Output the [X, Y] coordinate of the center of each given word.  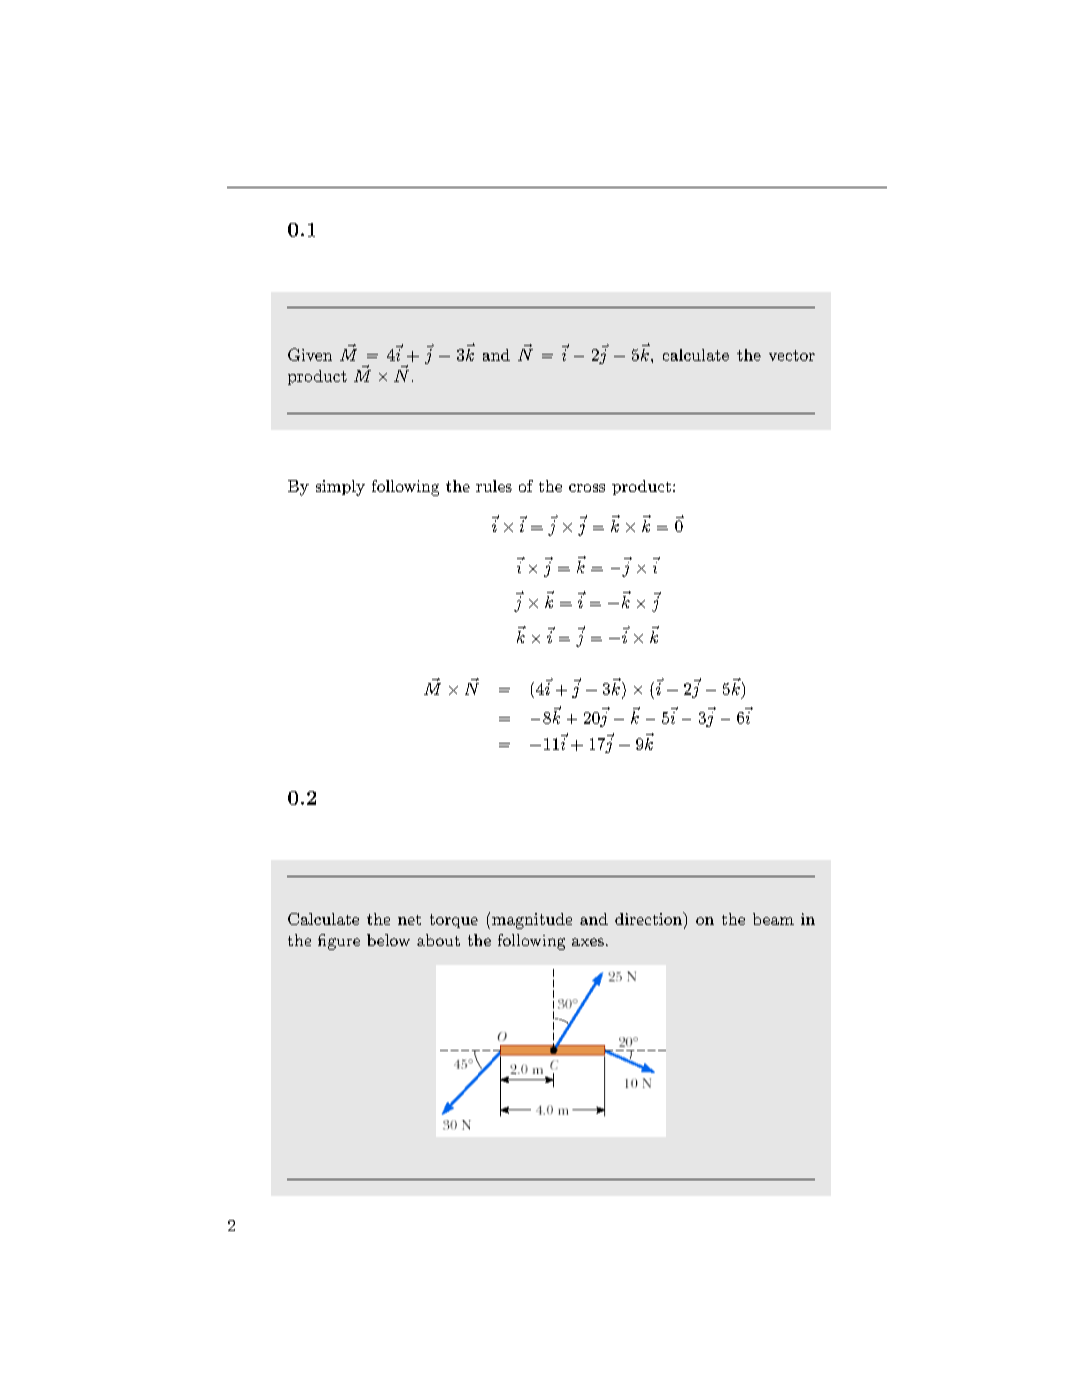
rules [494, 486]
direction [649, 918]
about [438, 940]
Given [310, 354]
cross [587, 488]
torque [454, 921]
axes [588, 942]
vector [792, 355]
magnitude [532, 921]
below [388, 940]
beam [773, 919]
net [409, 920]
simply [340, 488]
